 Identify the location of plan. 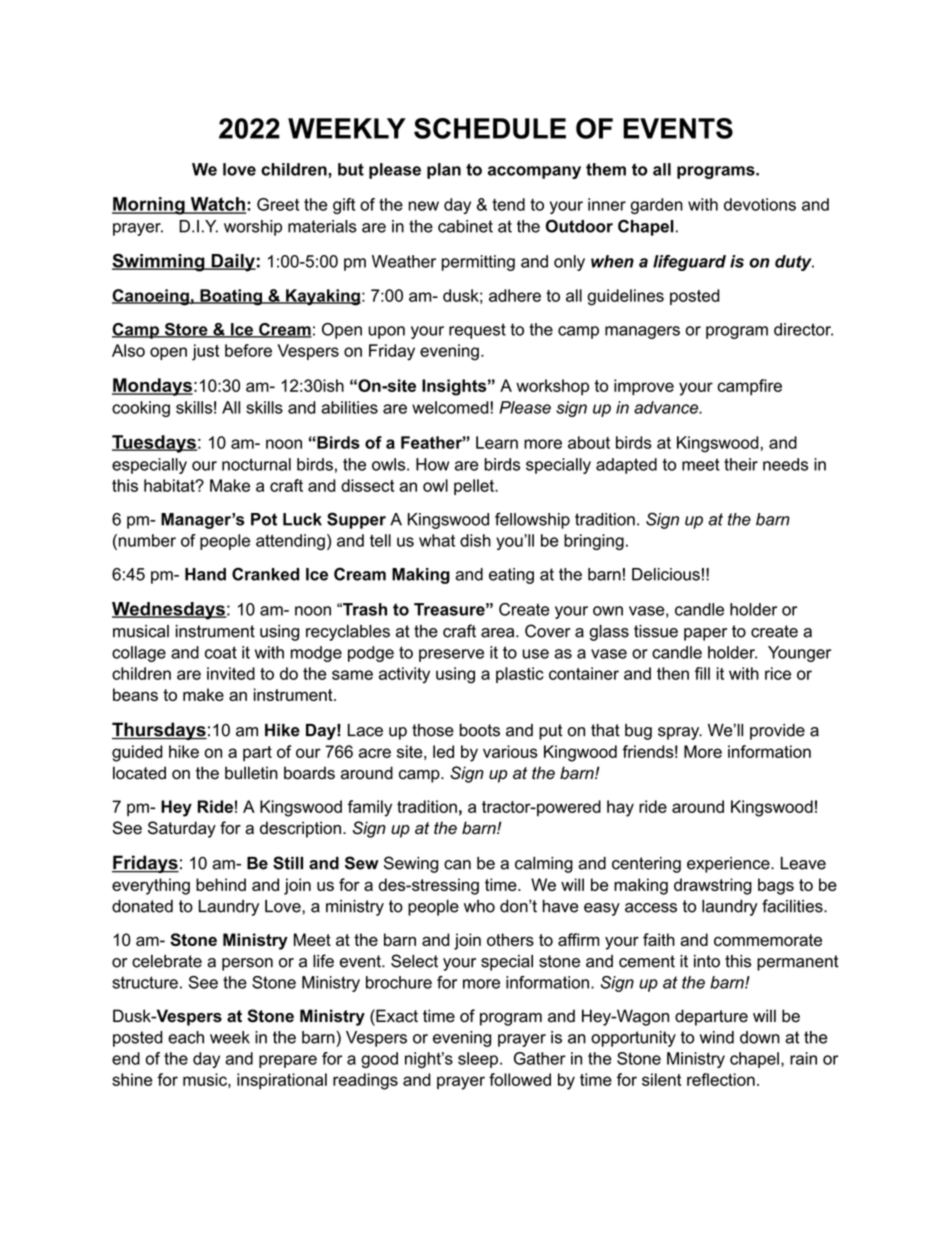
(444, 171).
